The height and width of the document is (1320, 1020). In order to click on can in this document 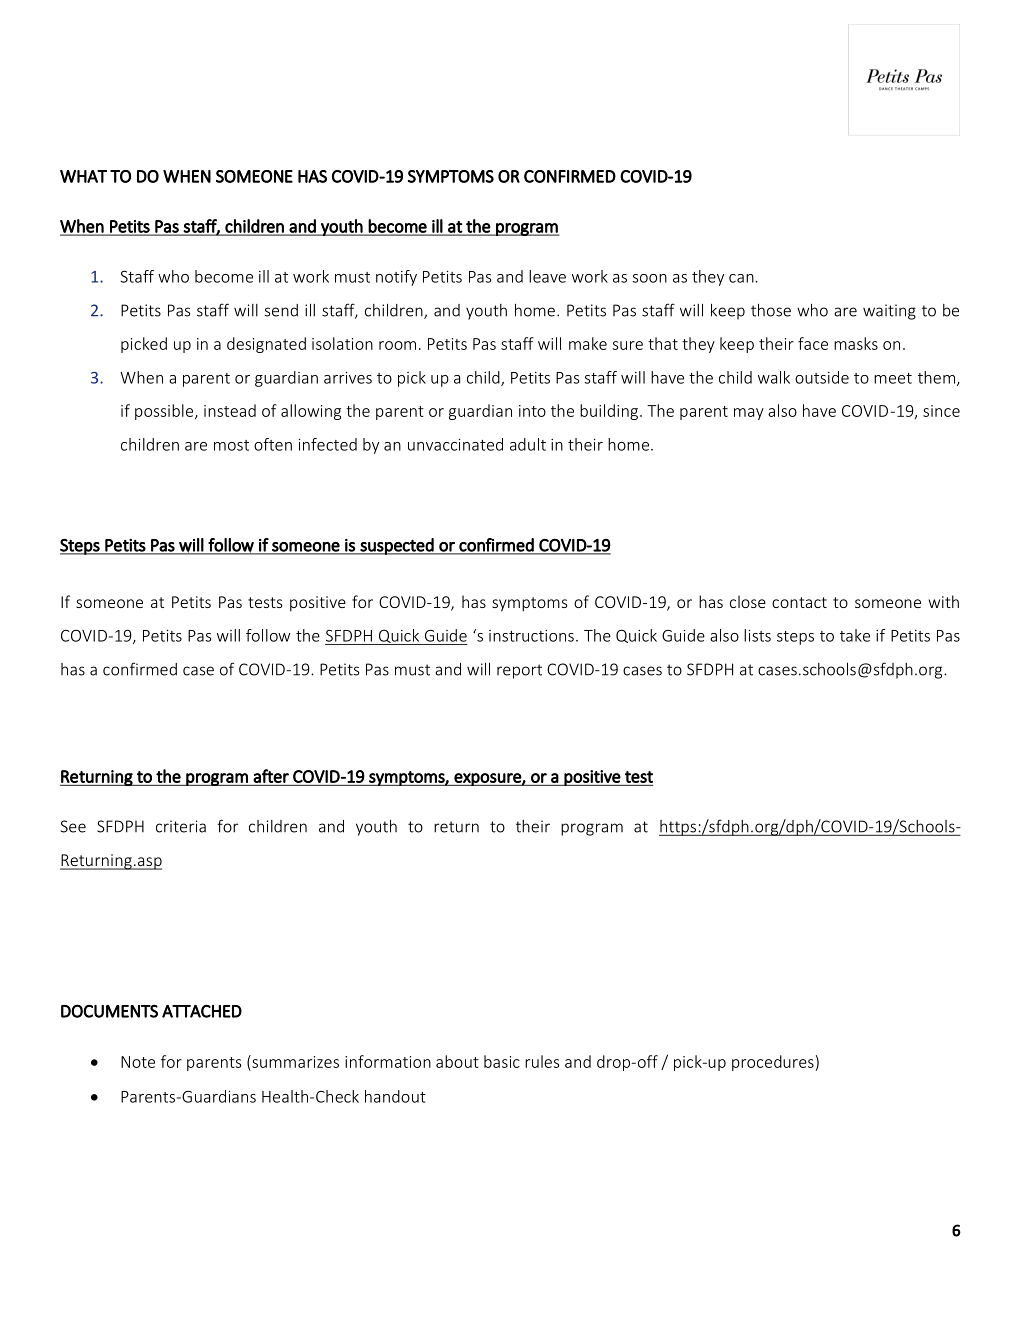, I will do `click(742, 278)`.
